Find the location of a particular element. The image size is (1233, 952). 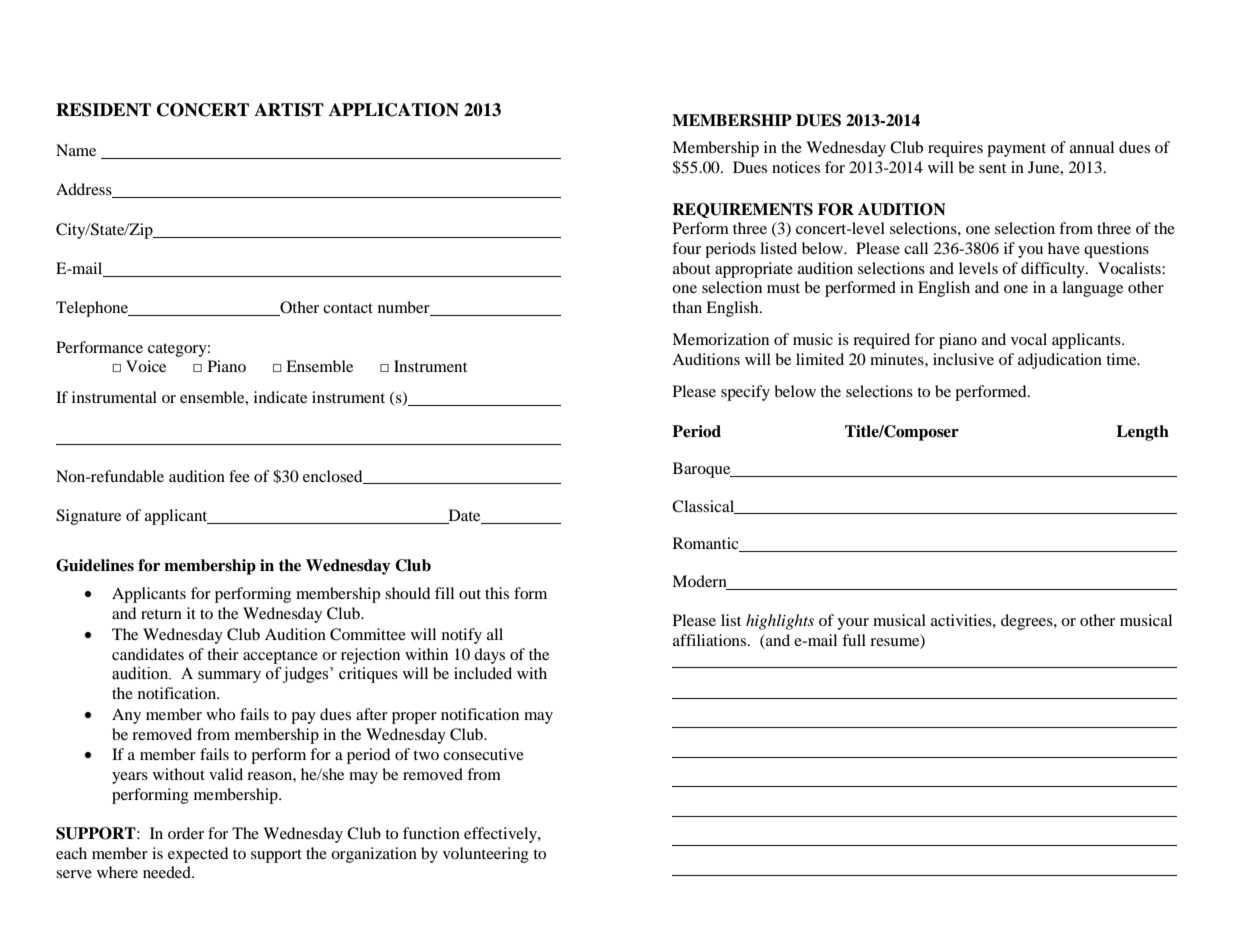

degrees is located at coordinates (1028, 622).
